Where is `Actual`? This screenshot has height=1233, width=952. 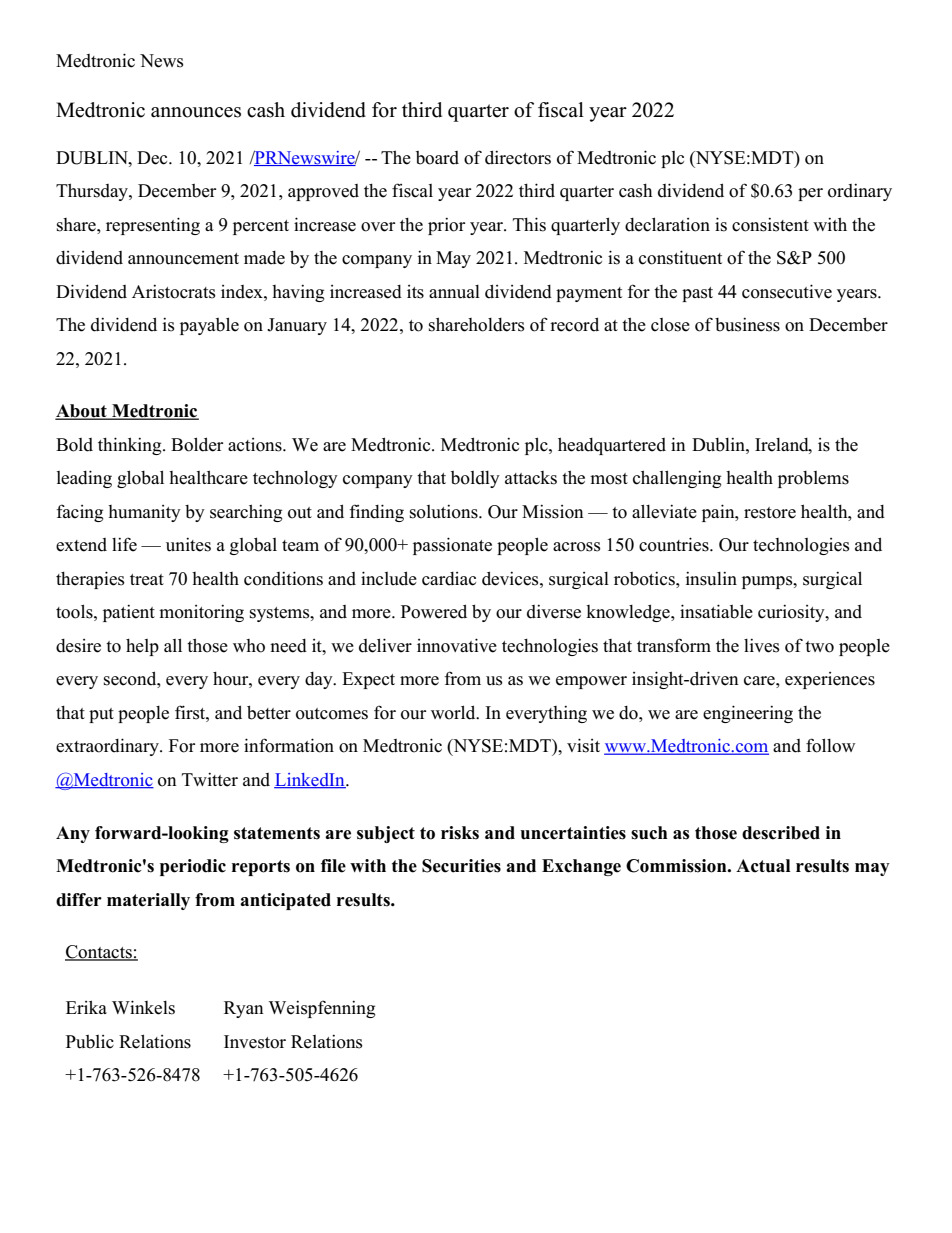
Actual is located at coordinates (763, 866).
